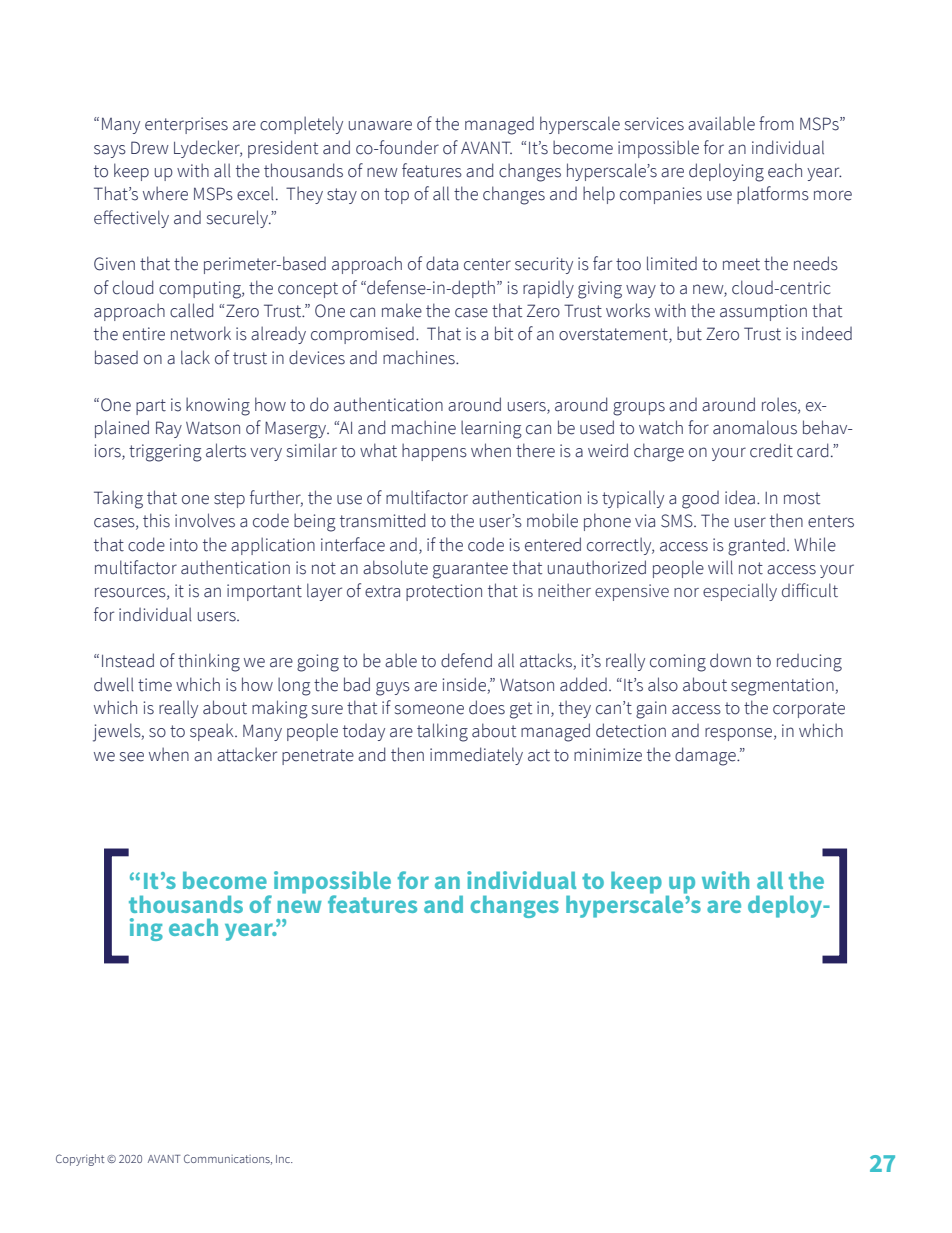 Image resolution: width=952 pixels, height=1233 pixels. Describe the element at coordinates (466, 660) in the page. I see `defend` at that location.
